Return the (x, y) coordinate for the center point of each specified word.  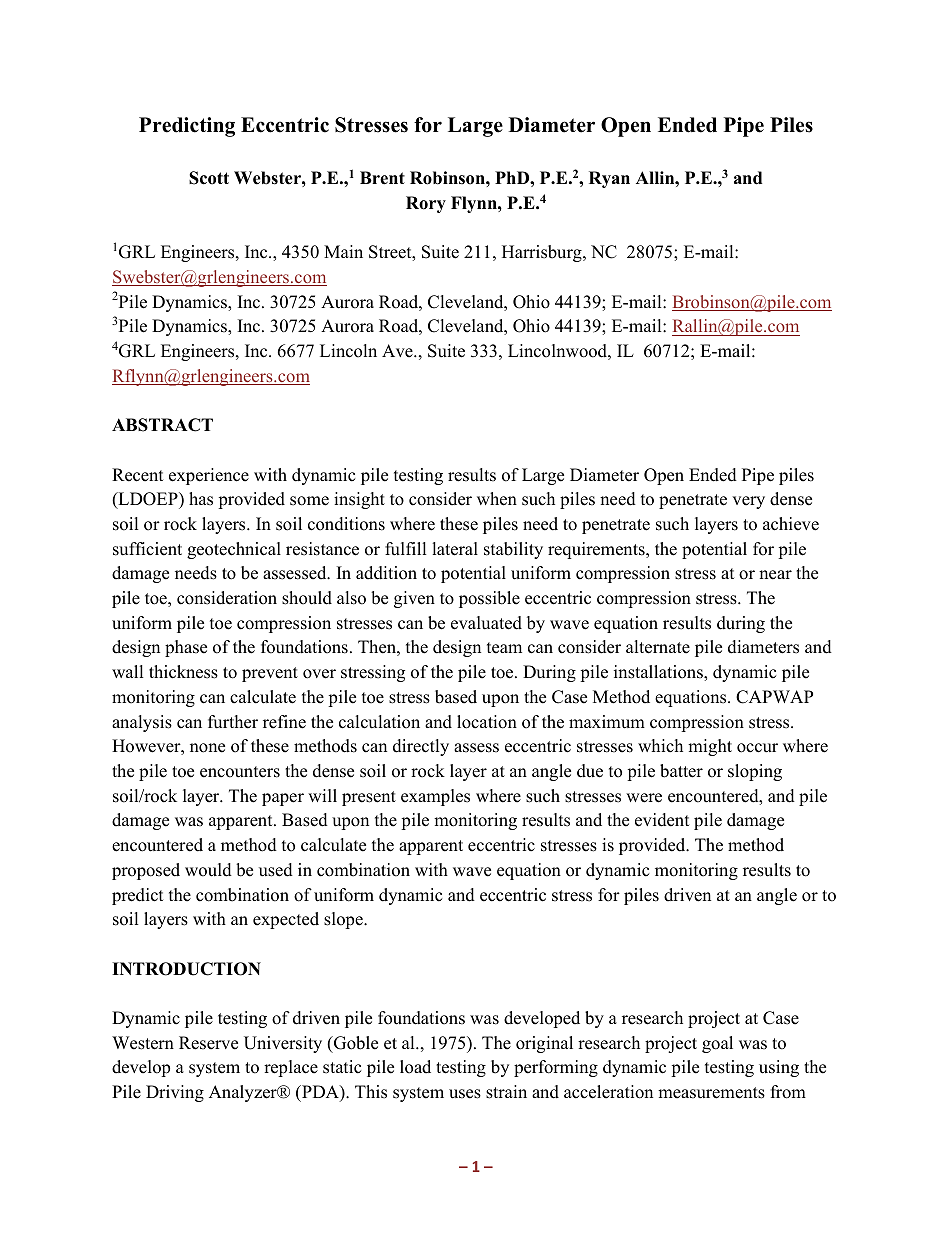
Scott (209, 178)
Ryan (609, 179)
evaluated (486, 623)
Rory (426, 204)
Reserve (208, 1043)
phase (186, 648)
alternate (658, 647)
